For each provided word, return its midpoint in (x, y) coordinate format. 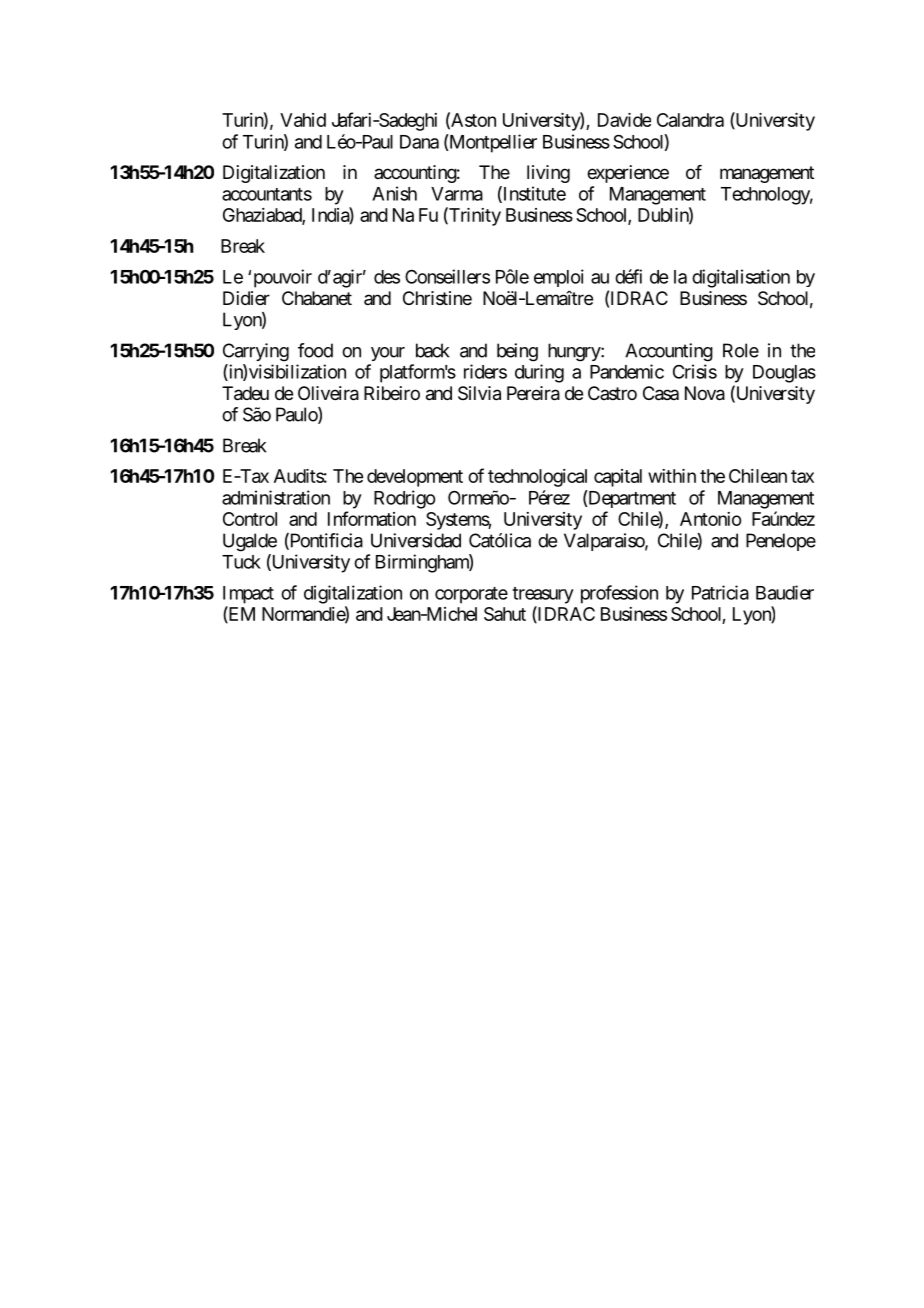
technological (537, 478)
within (672, 476)
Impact (248, 595)
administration (276, 497)
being (517, 352)
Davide (624, 120)
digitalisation (741, 278)
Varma (457, 194)
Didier (246, 298)
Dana (419, 142)
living (548, 174)
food (315, 350)
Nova (705, 393)
